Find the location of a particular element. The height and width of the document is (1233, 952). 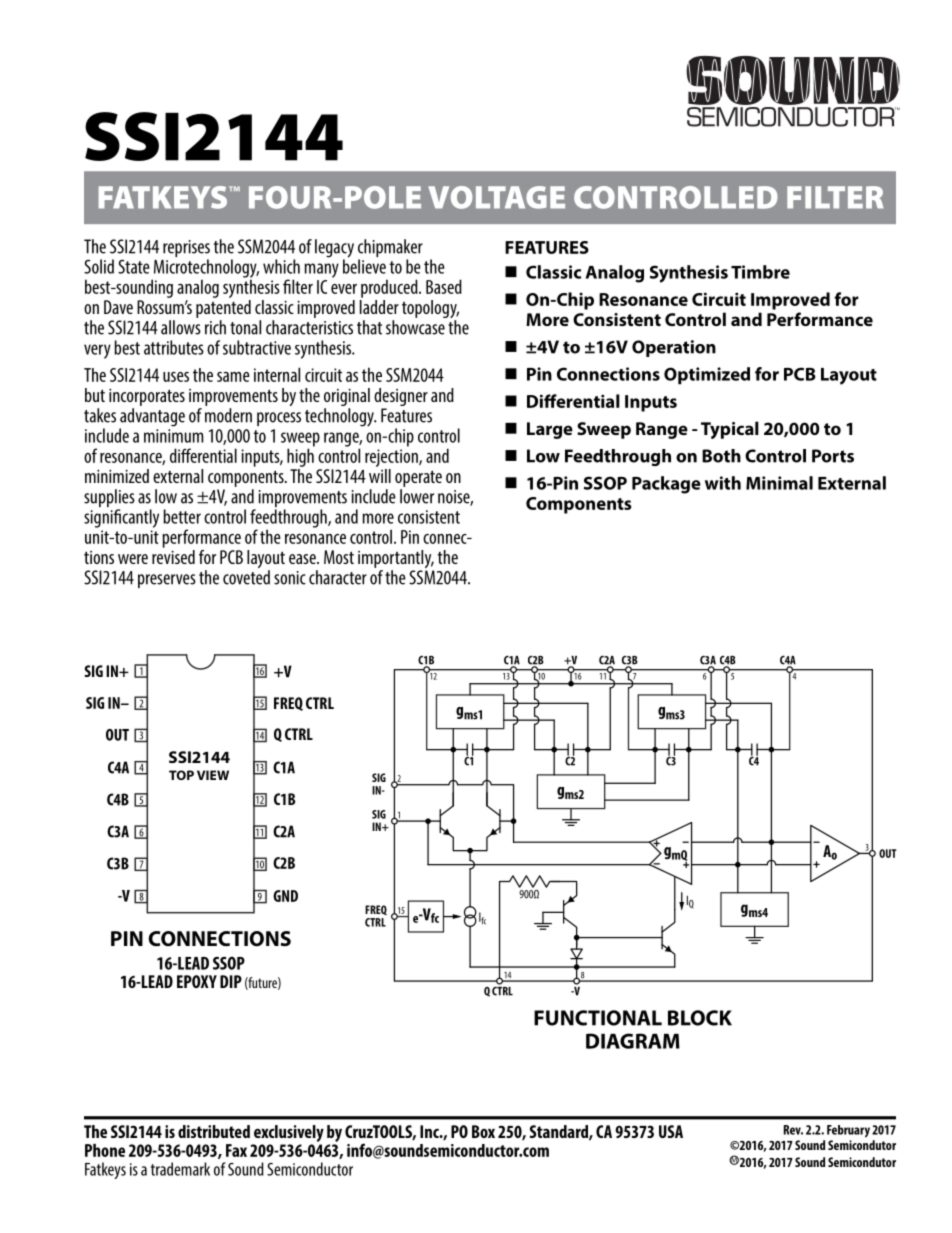

minimum is located at coordinates (173, 436).
